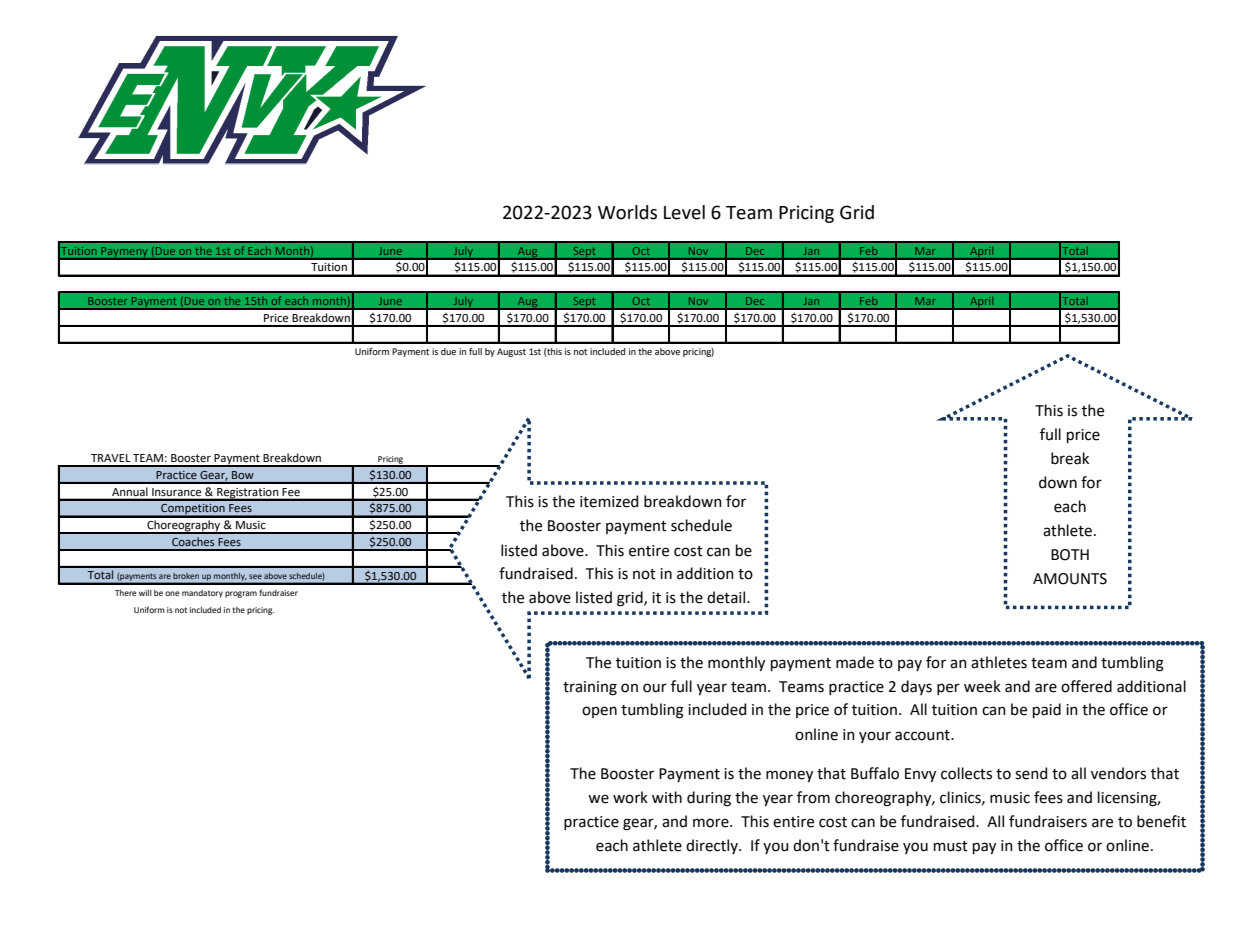 The width and height of the screenshot is (1233, 952). I want to click on BOTH, so click(1070, 555).
